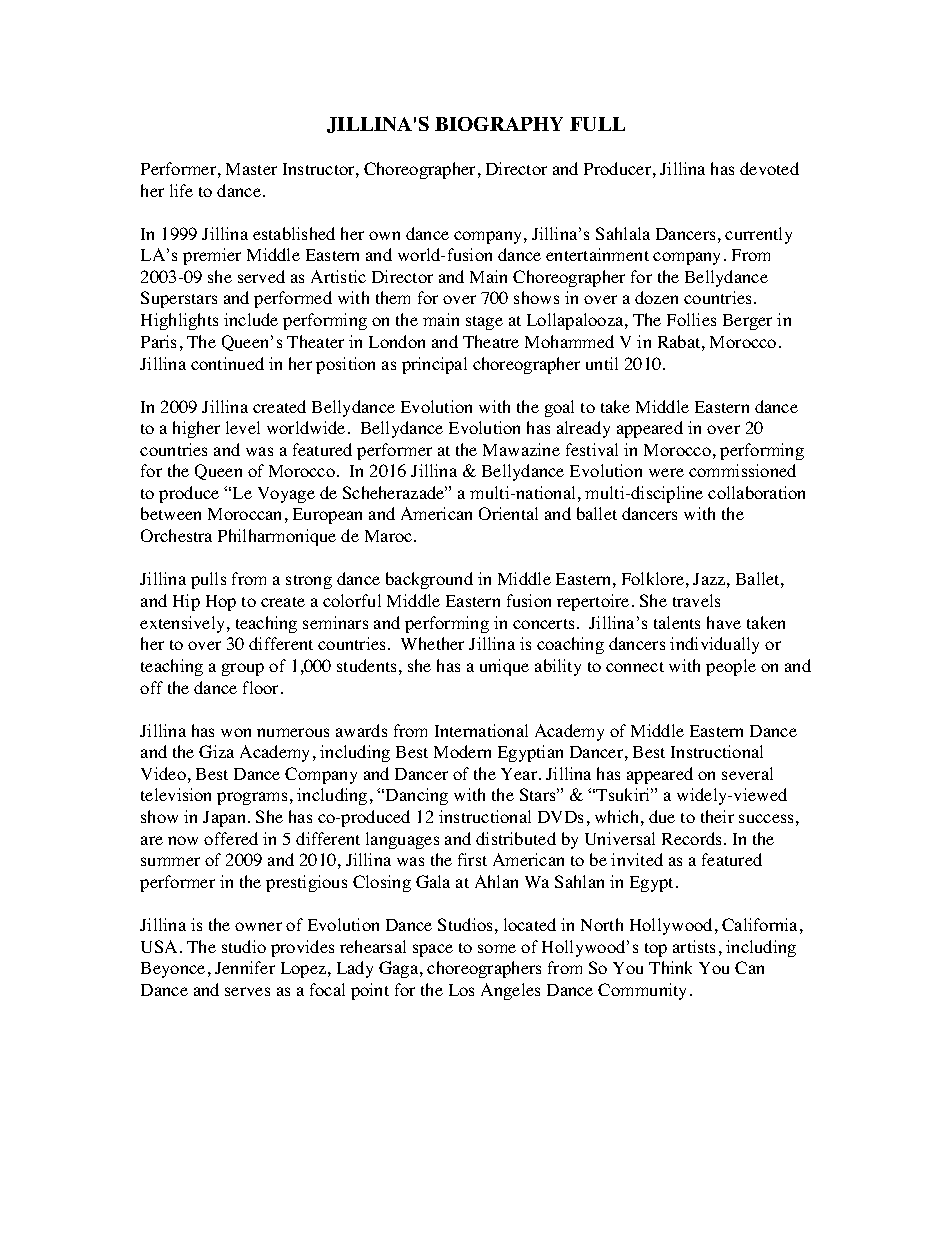 Image resolution: width=952 pixels, height=1233 pixels. Describe the element at coordinates (216, 751) in the document. I see `Giza` at that location.
